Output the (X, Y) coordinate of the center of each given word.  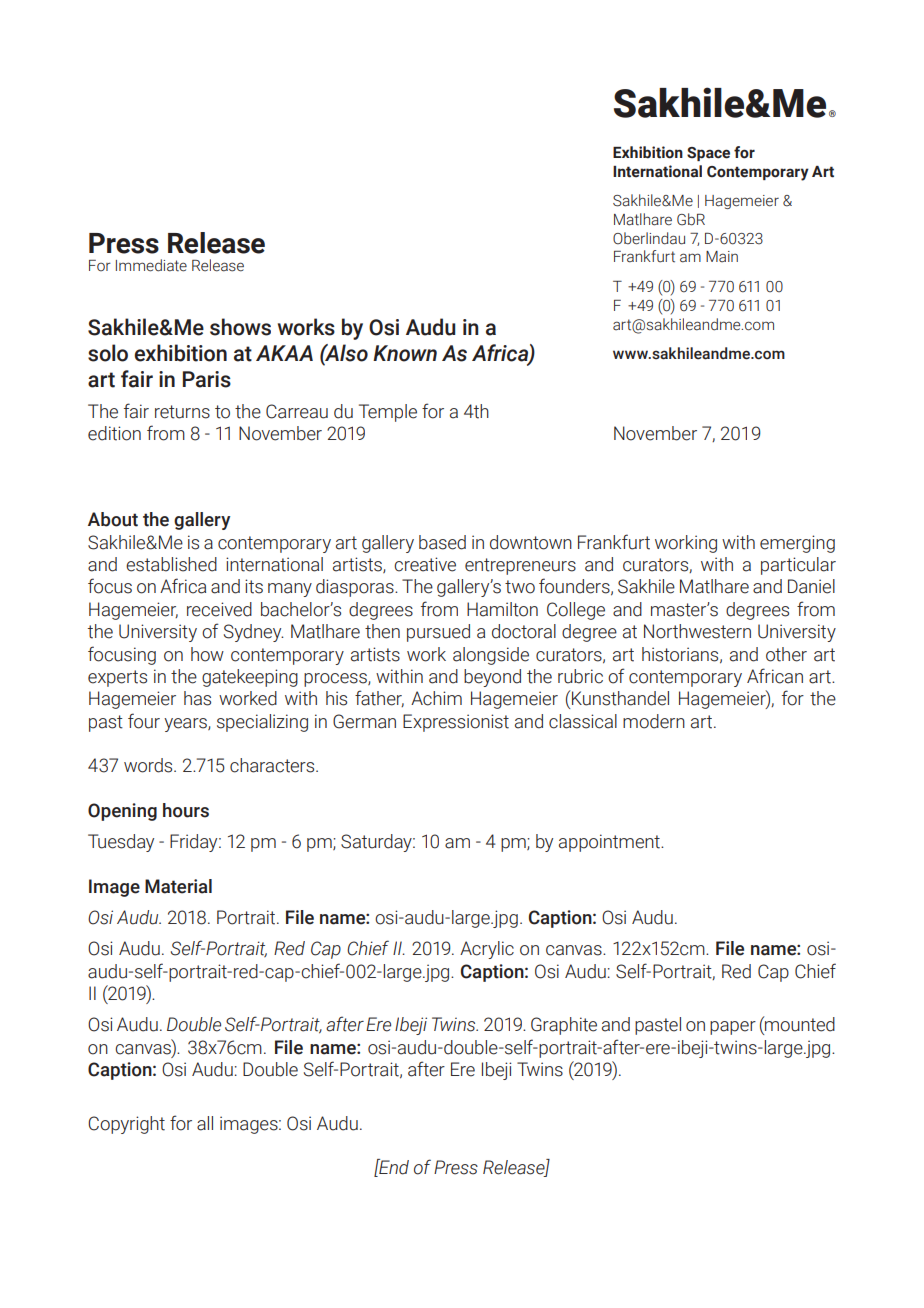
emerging (797, 544)
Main (722, 257)
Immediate (151, 265)
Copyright (126, 1125)
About (113, 519)
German (364, 721)
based (442, 542)
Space (708, 154)
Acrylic (487, 950)
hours (186, 810)
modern (654, 721)
